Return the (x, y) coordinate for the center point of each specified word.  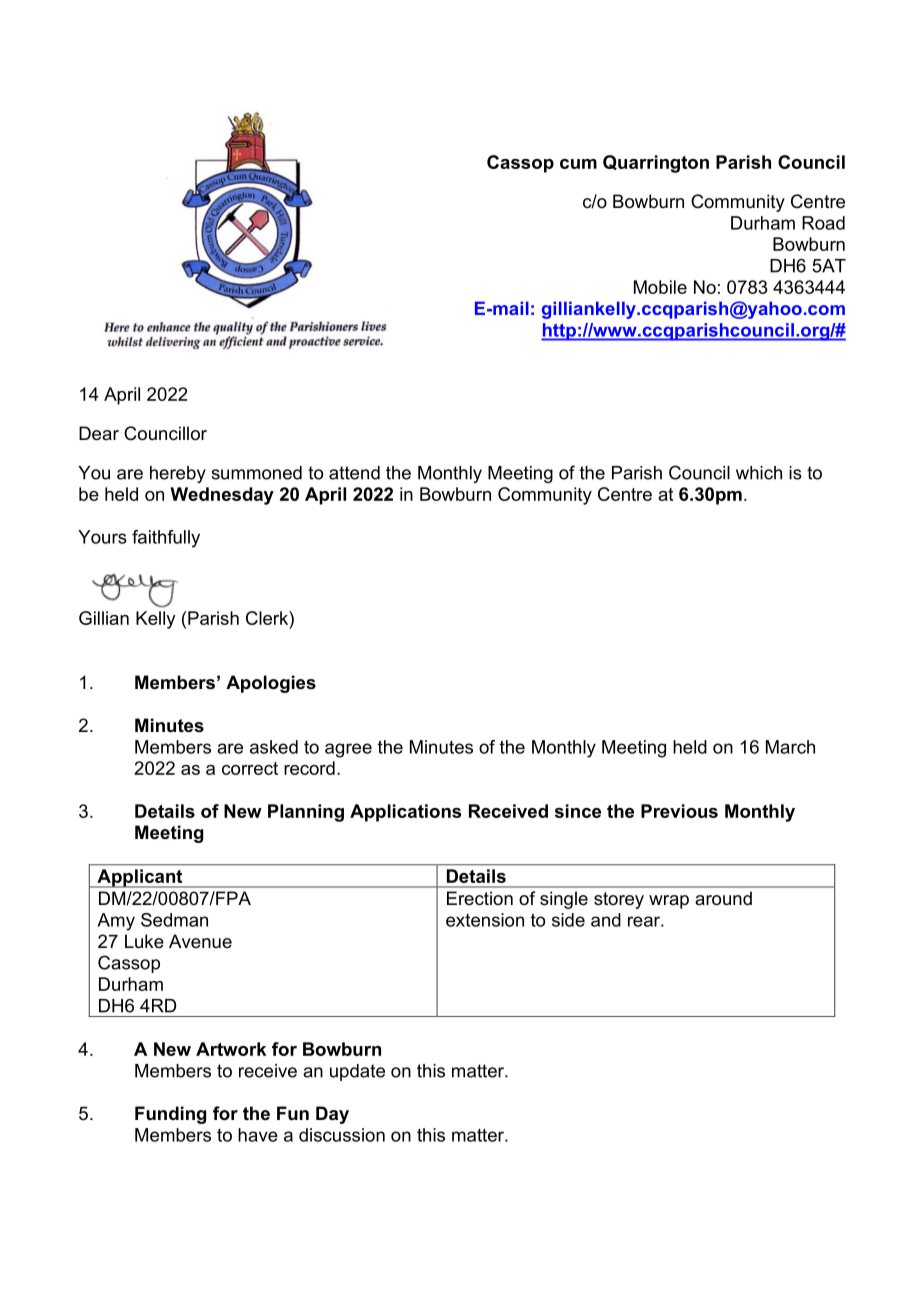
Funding (170, 1115)
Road (823, 223)
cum (578, 164)
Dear (99, 433)
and (606, 920)
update (357, 1072)
